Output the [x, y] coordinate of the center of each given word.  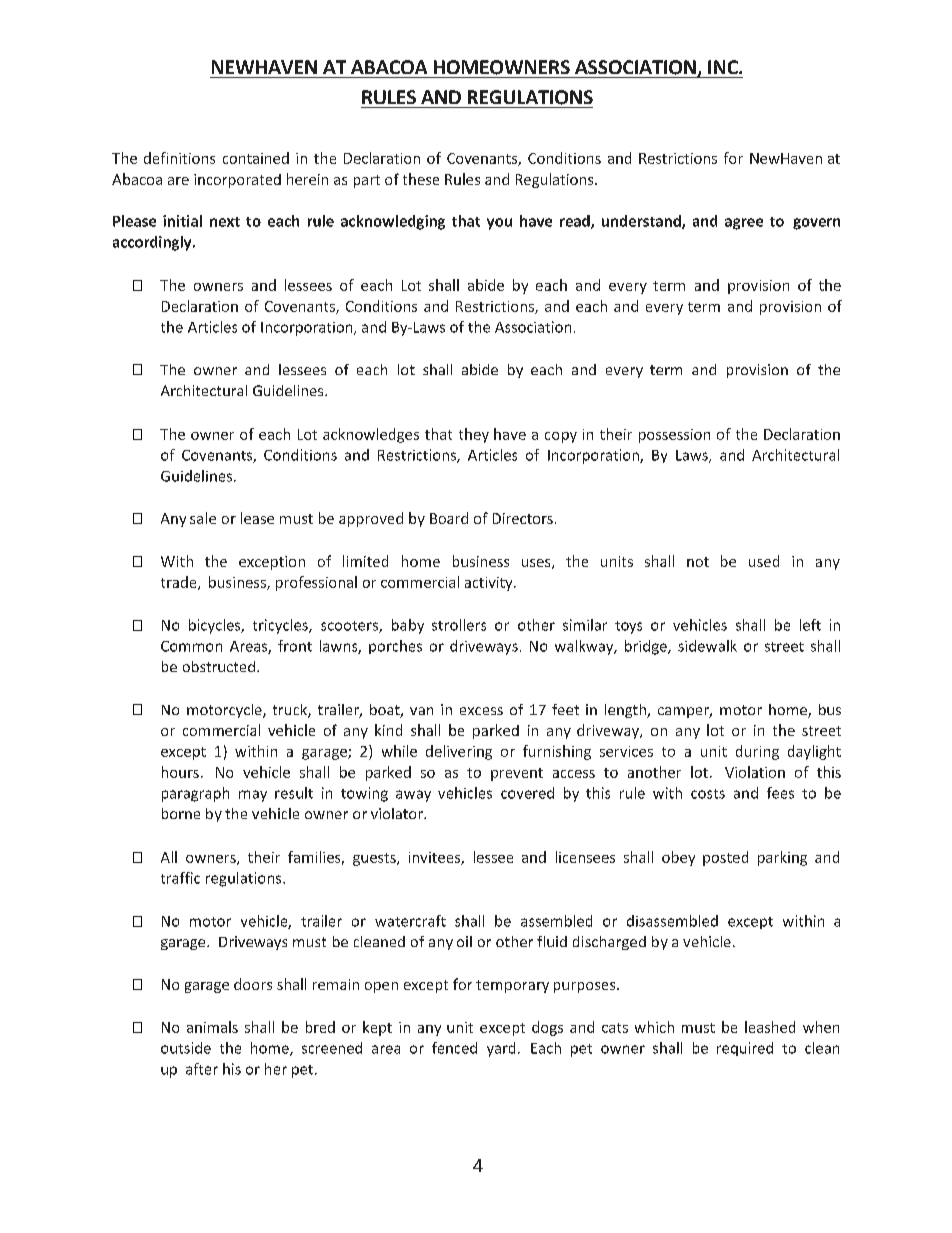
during [757, 752]
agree [744, 224]
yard [501, 1049]
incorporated [237, 181]
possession [674, 436]
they [474, 435]
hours [180, 772]
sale [203, 518]
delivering [459, 752]
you [499, 224]
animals [212, 1027]
